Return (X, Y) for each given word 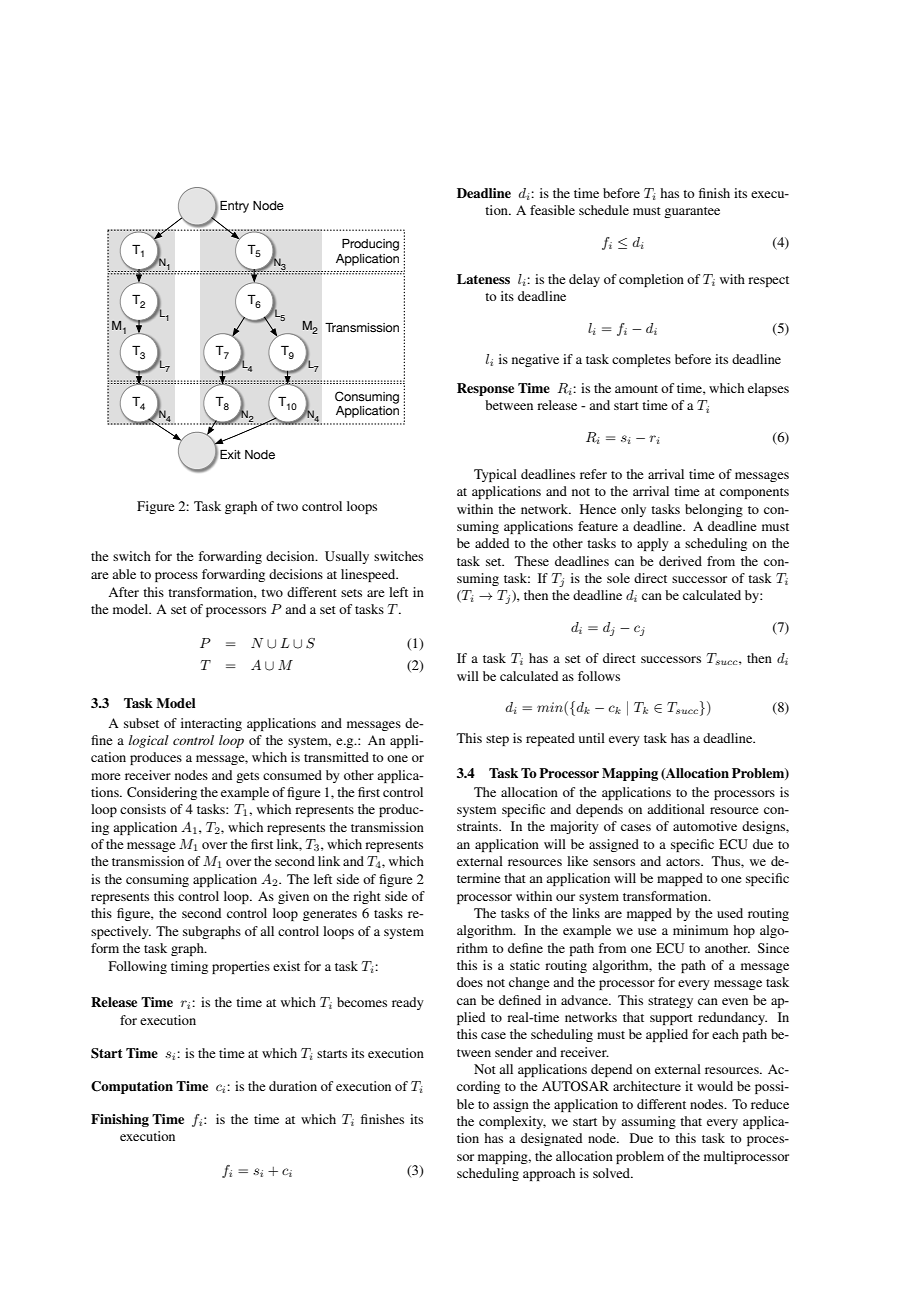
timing (189, 967)
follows (599, 676)
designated (551, 1139)
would (715, 1086)
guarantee (692, 212)
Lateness (483, 279)
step (497, 740)
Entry (234, 207)
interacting (211, 724)
